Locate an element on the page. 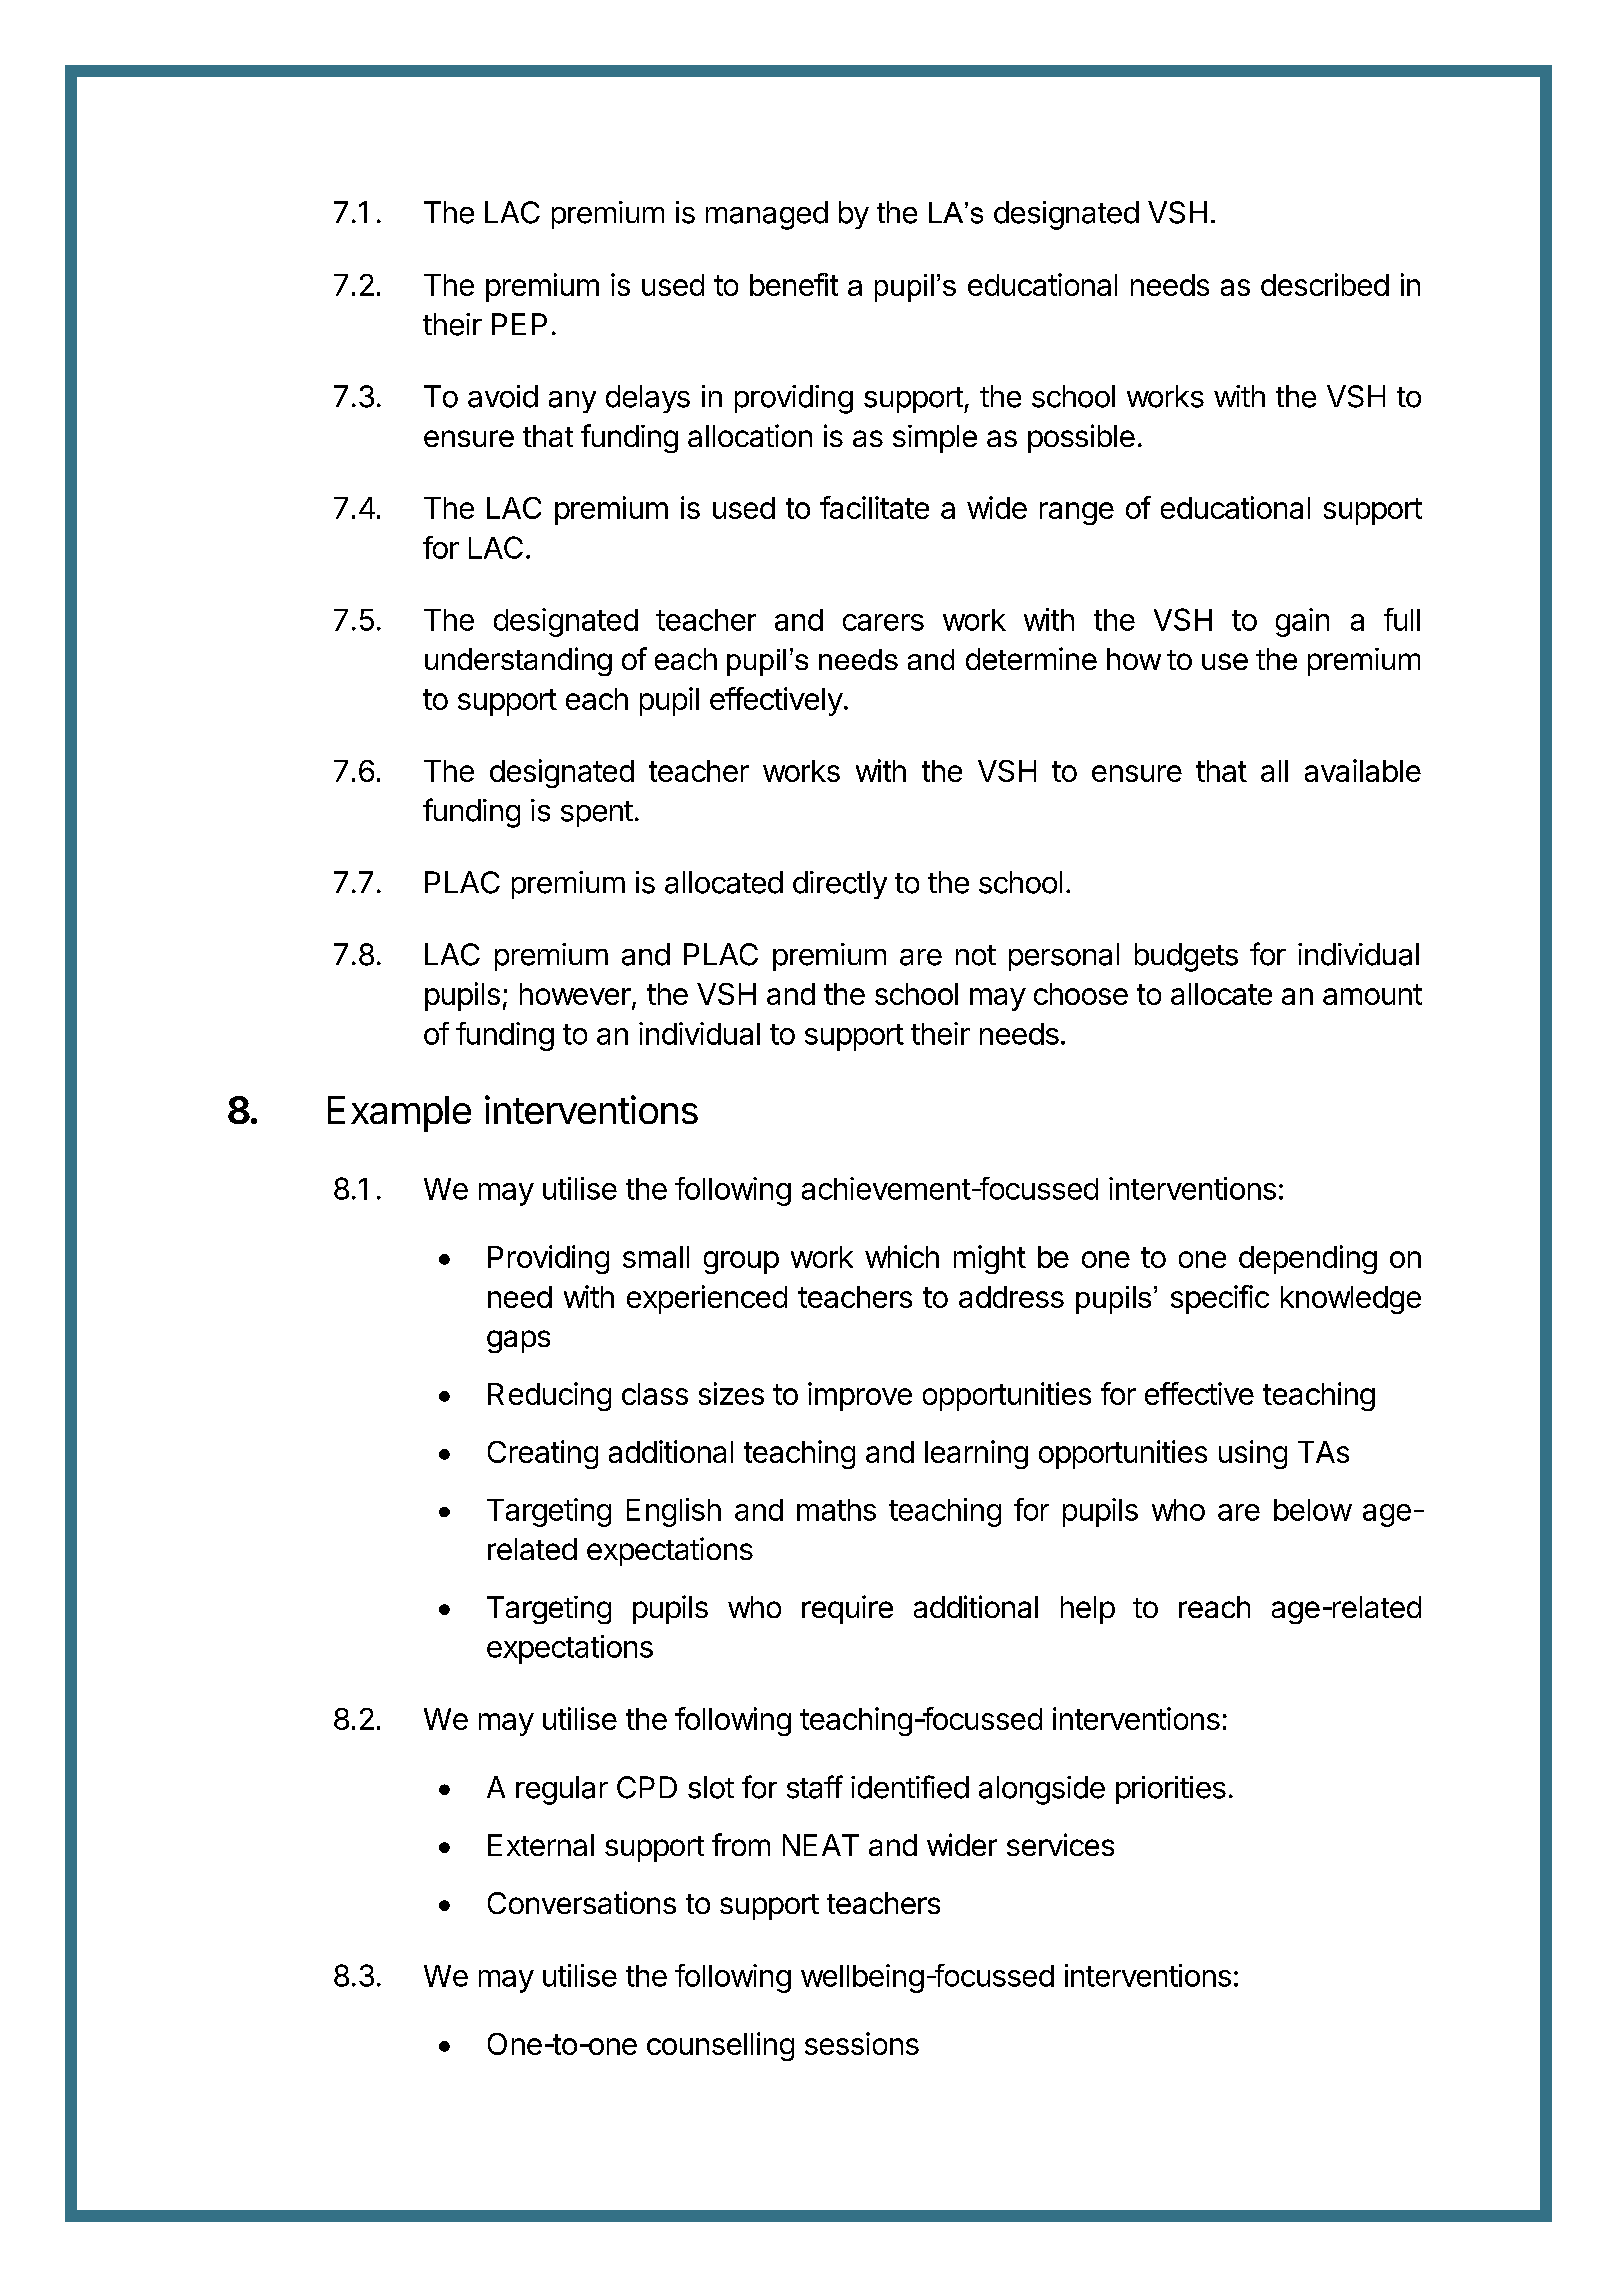 The width and height of the image is (1617, 2287). which is located at coordinates (902, 1256).
